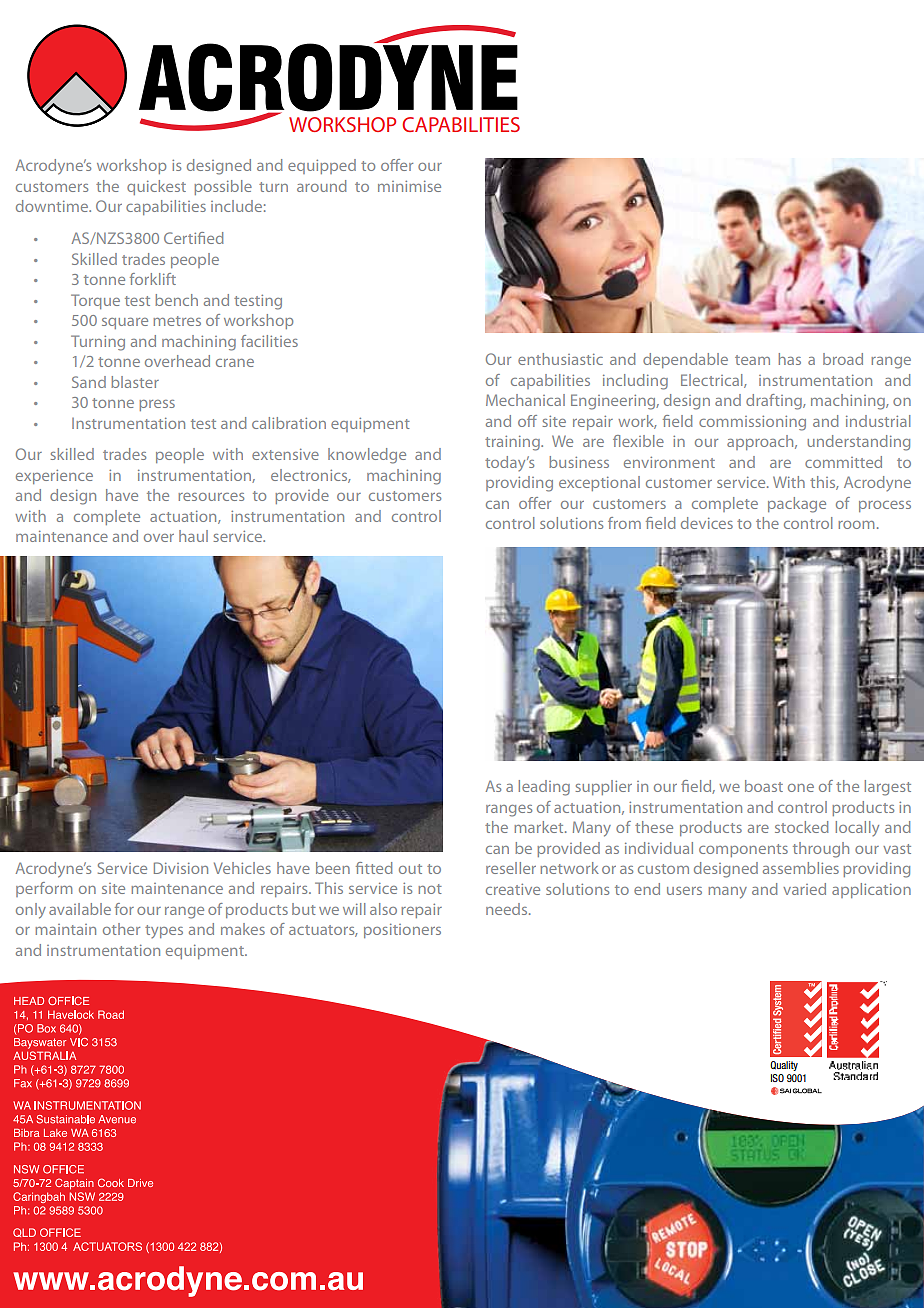 This screenshot has width=924, height=1308. Describe the element at coordinates (193, 536) in the screenshot. I see `haul` at that location.
